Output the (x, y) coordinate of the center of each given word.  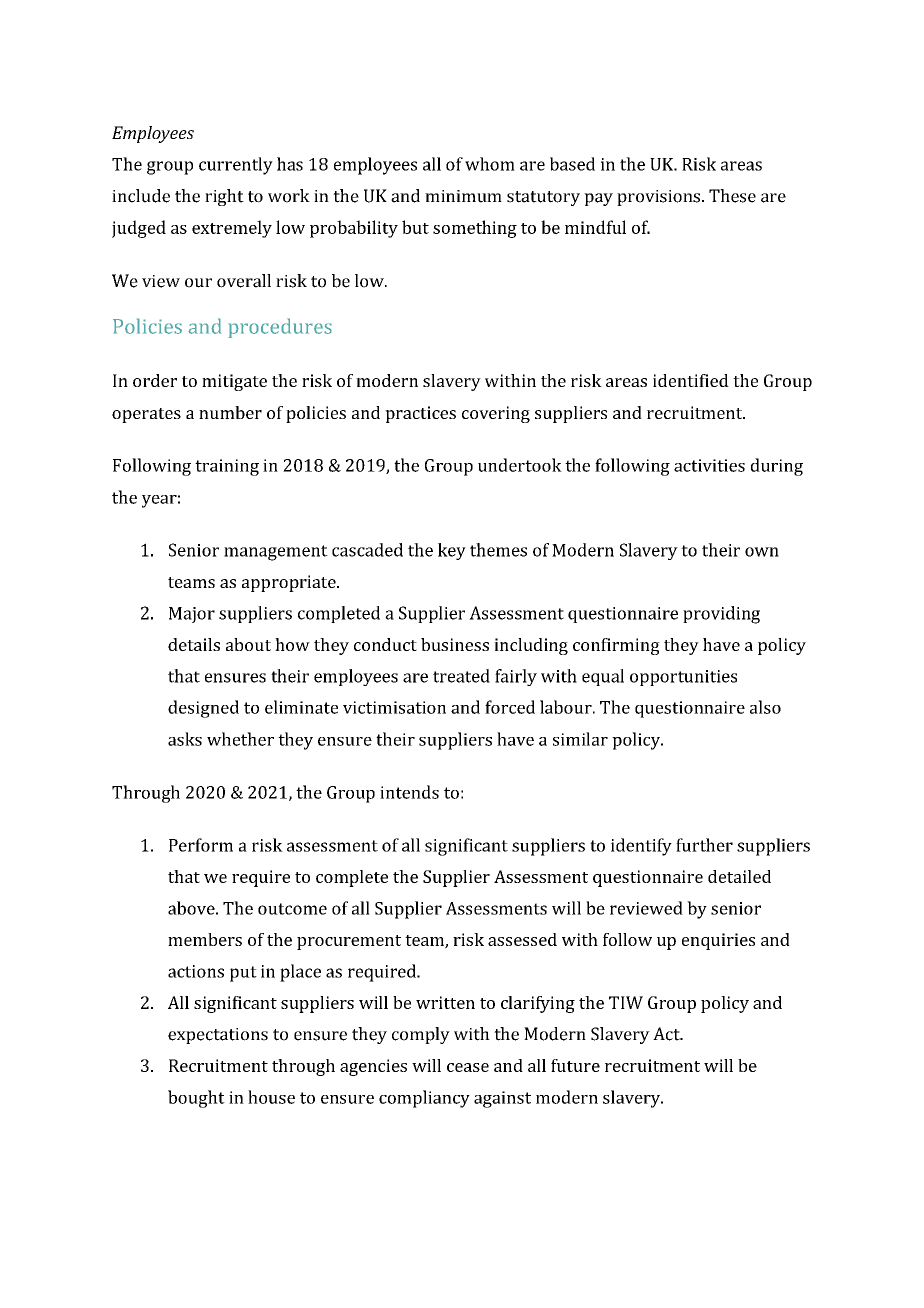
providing (721, 615)
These (732, 196)
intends (409, 792)
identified (691, 380)
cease (468, 1067)
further (704, 845)
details (194, 644)
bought (196, 1099)
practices (420, 414)
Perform (201, 845)
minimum (463, 196)
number (230, 412)
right (224, 197)
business (455, 644)
